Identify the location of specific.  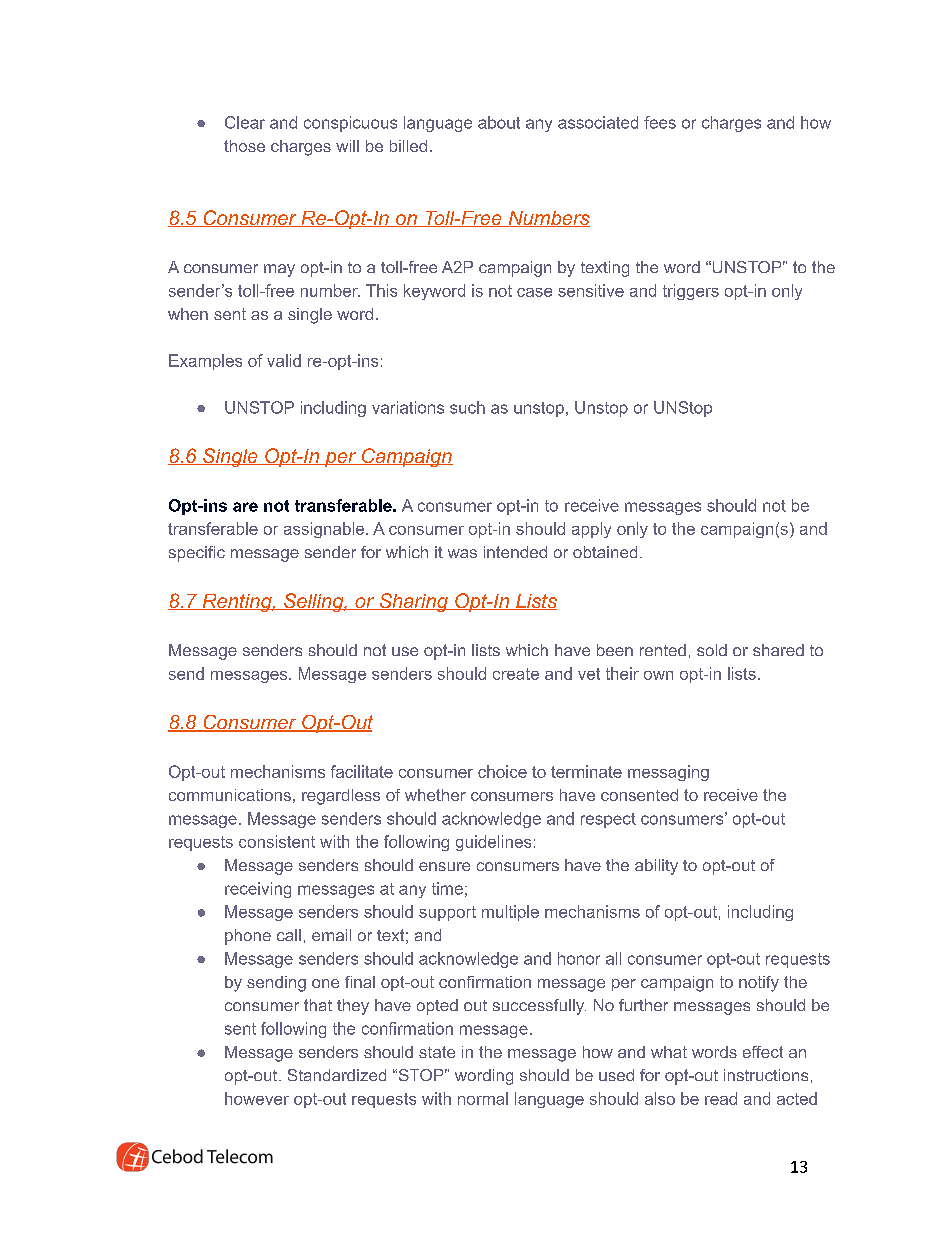
(197, 554).
